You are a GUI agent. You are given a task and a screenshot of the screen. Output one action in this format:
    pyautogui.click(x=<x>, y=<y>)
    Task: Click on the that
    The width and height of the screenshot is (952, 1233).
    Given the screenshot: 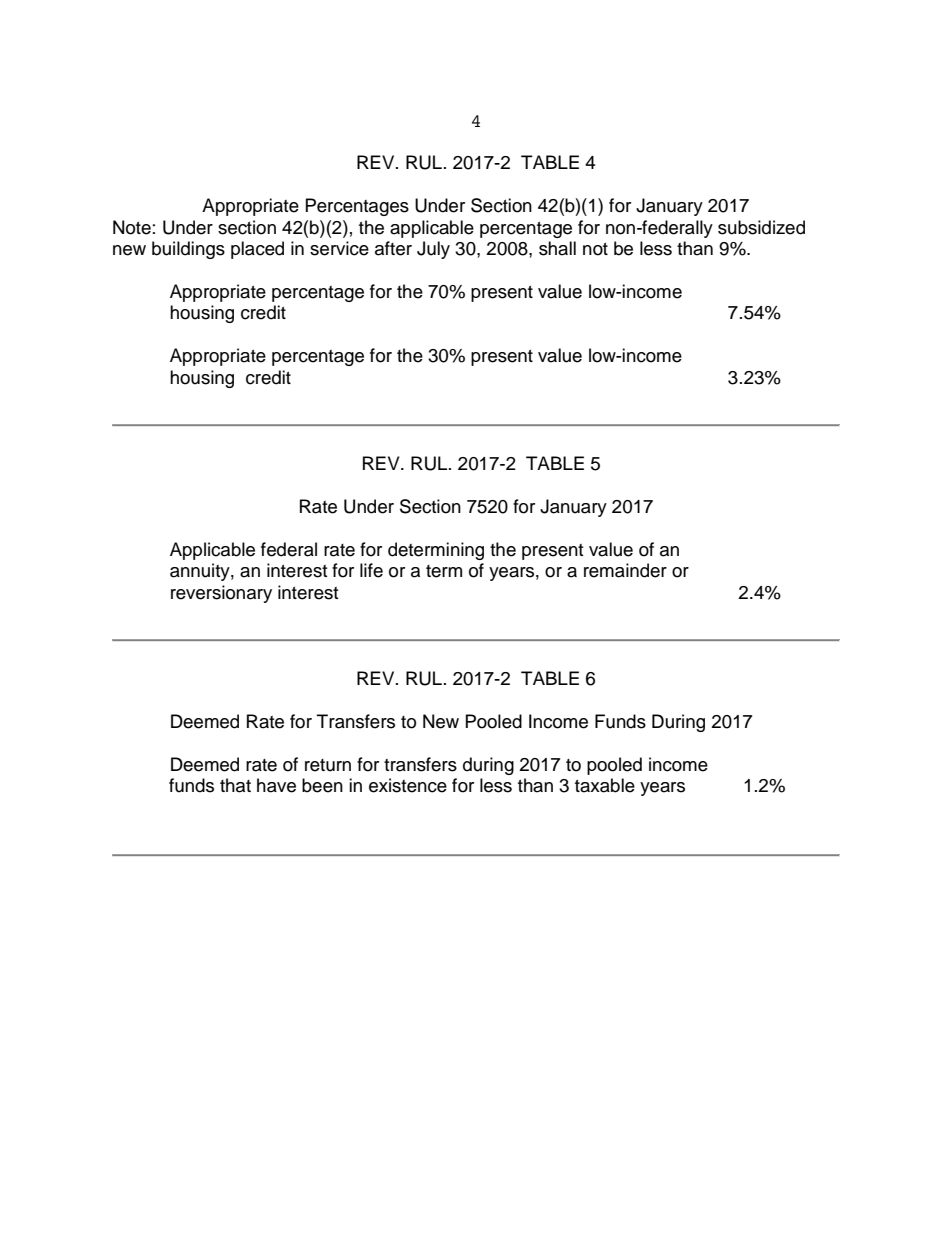 What is the action you would take?
    pyautogui.click(x=235, y=785)
